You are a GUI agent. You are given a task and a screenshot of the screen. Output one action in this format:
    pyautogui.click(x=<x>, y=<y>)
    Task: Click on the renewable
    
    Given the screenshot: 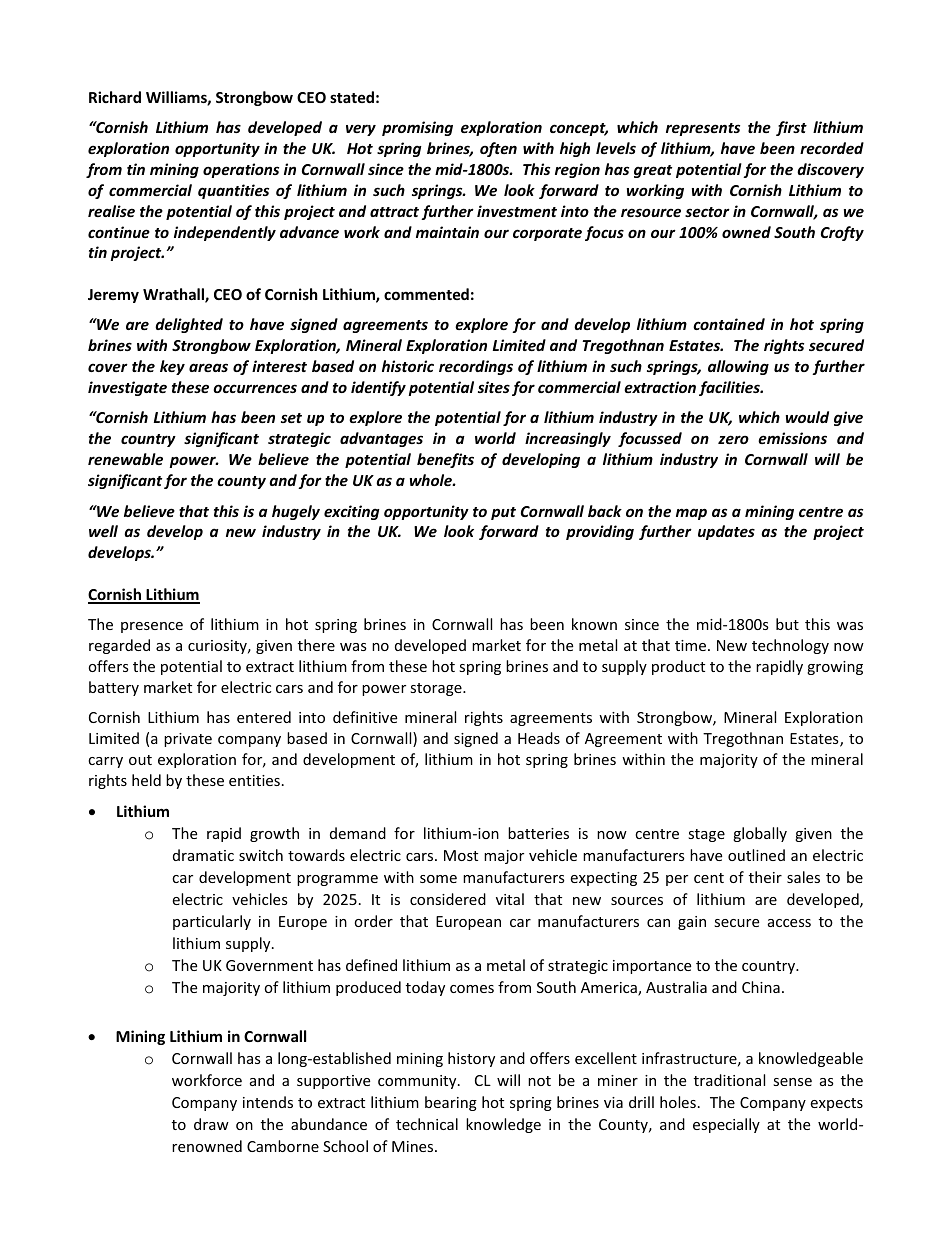 What is the action you would take?
    pyautogui.click(x=125, y=459)
